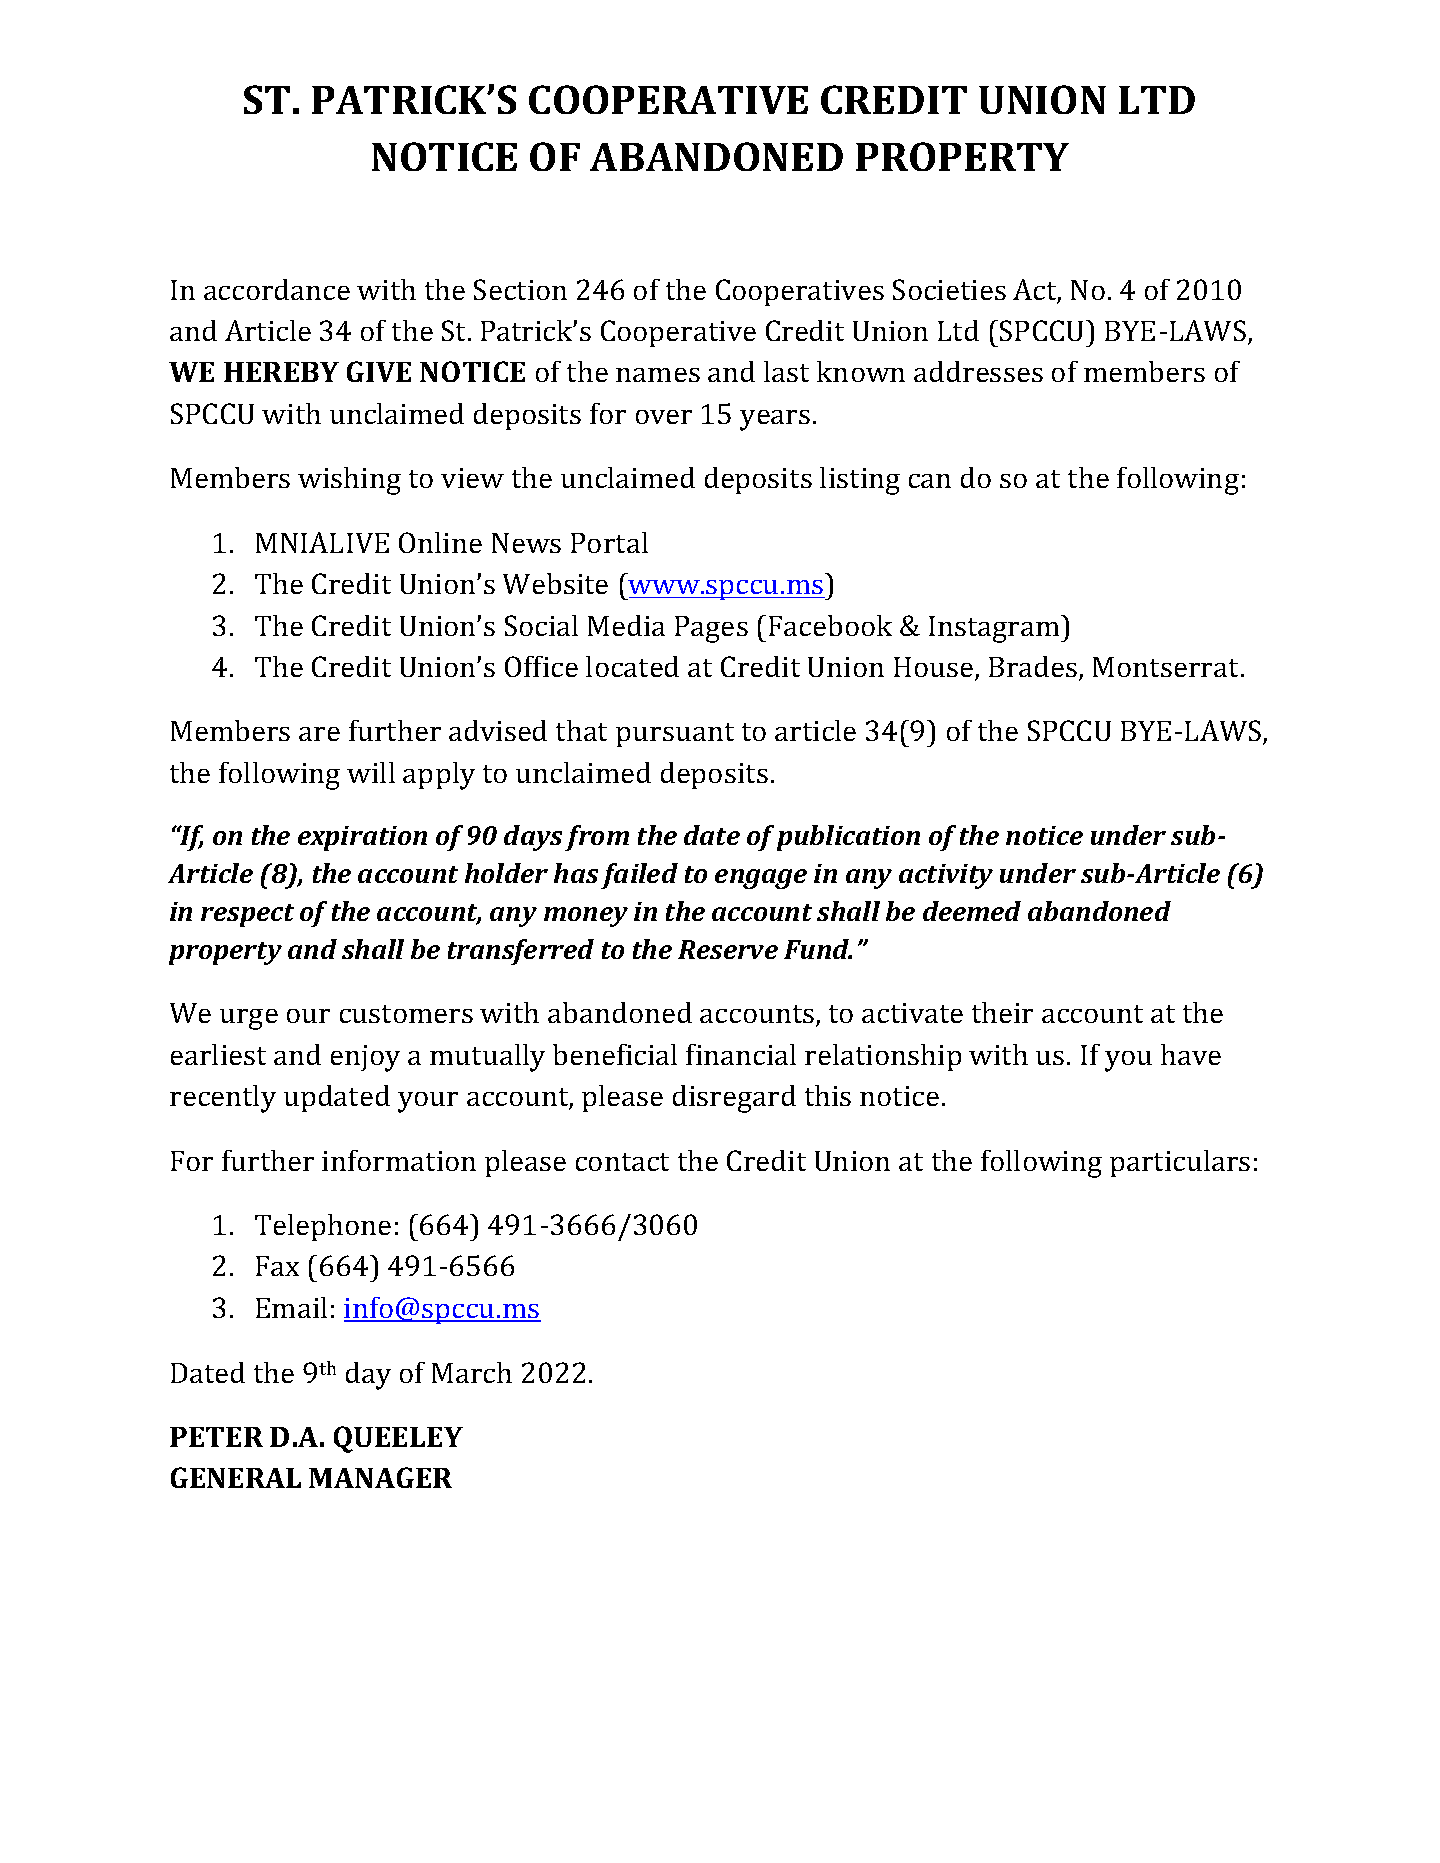  Describe the element at coordinates (380, 1477) in the image. I see `MANAGER` at that location.
